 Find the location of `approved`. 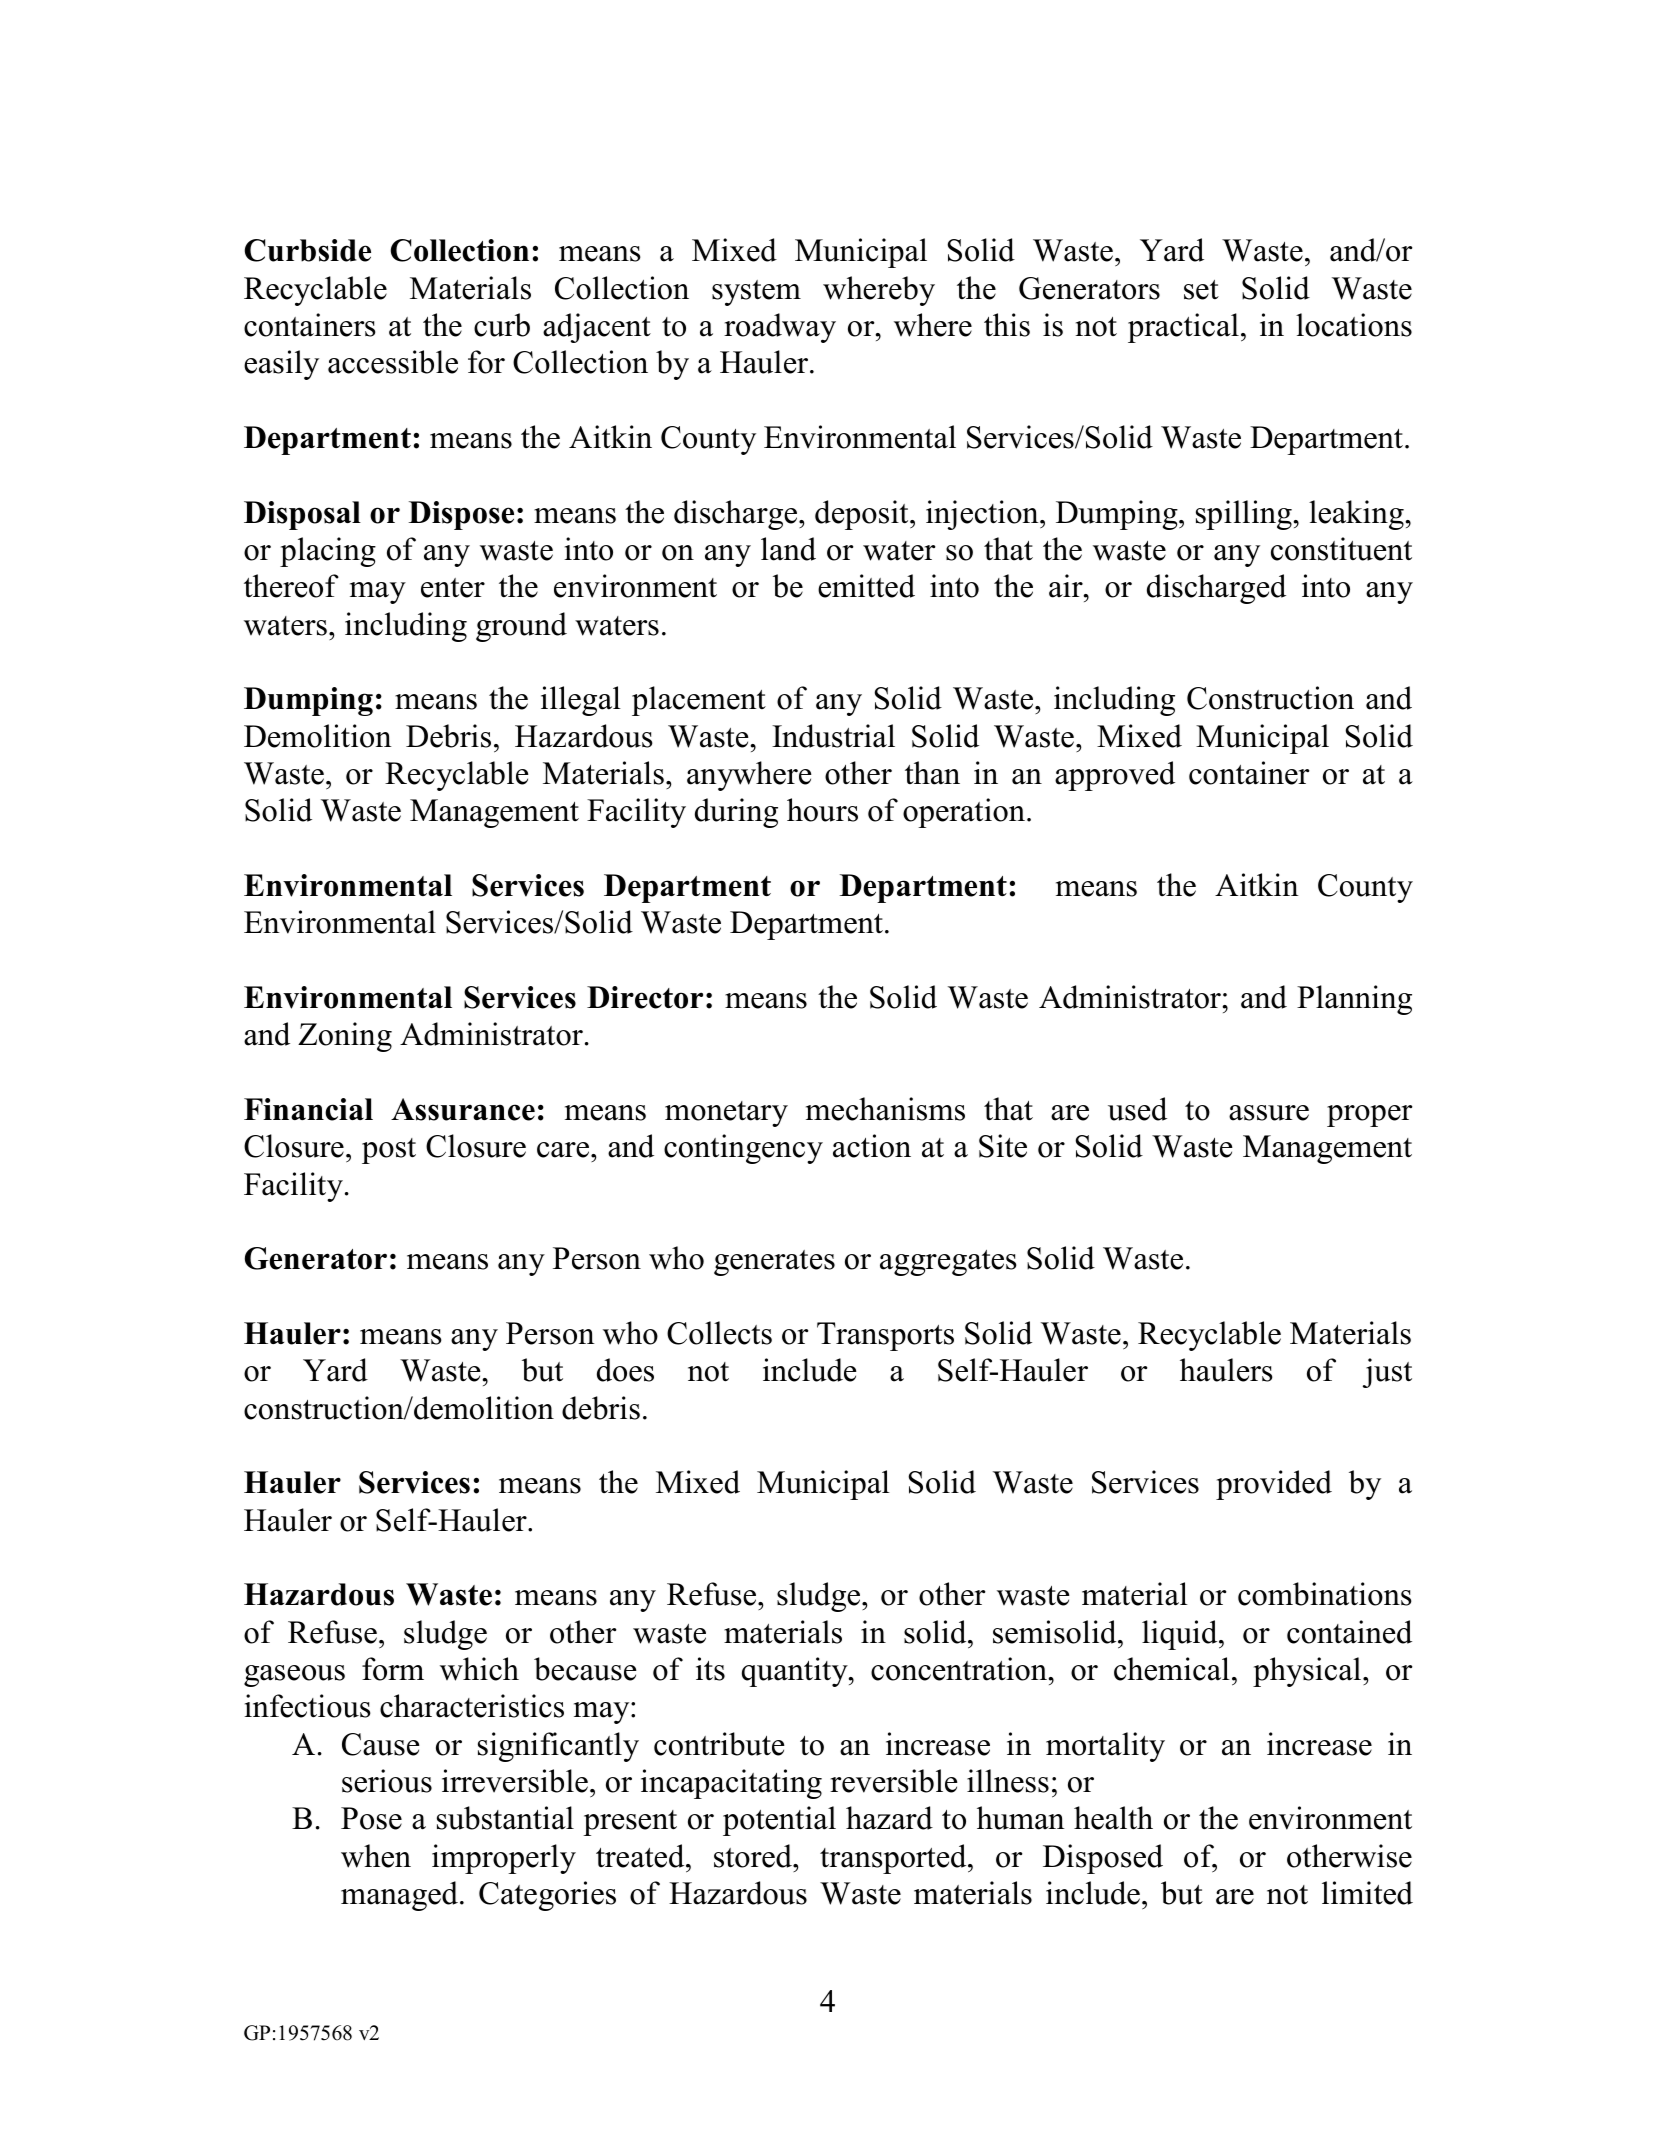

approved is located at coordinates (1115, 776).
